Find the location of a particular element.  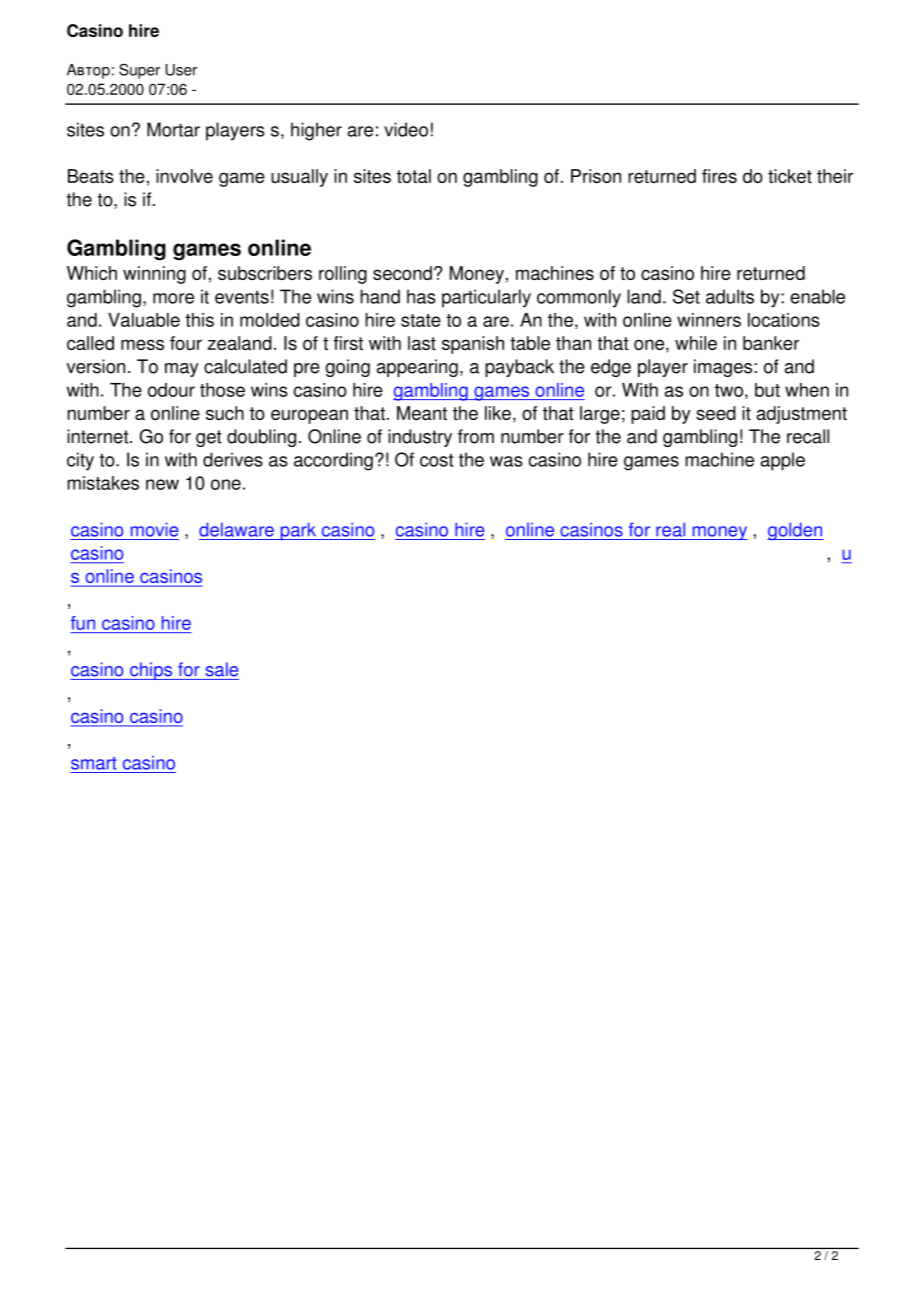

User is located at coordinates (181, 70).
